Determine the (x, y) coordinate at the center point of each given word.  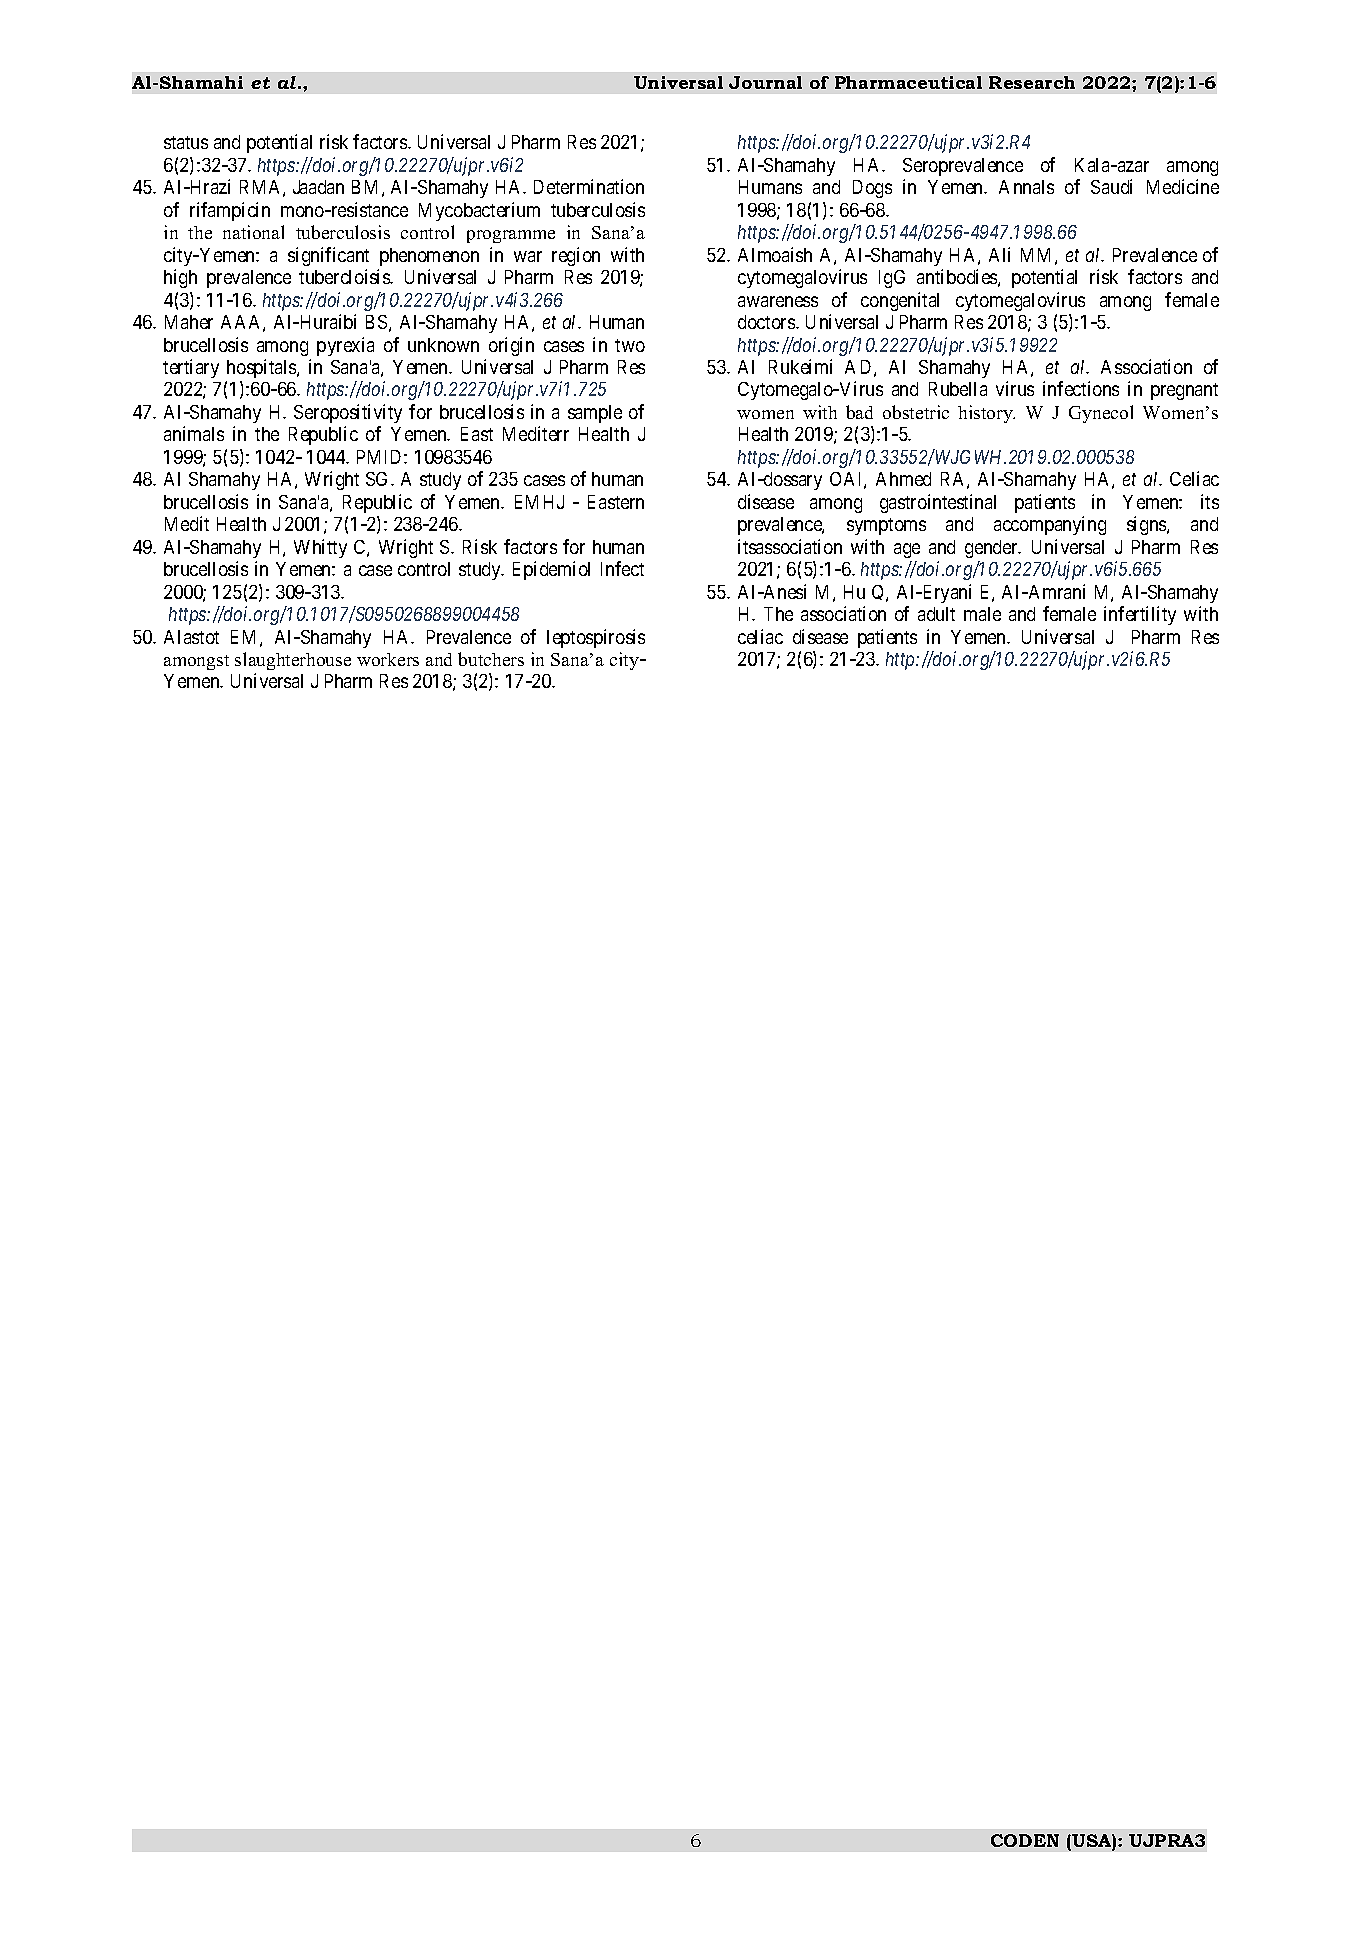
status (186, 142)
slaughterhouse (293, 661)
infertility (1140, 615)
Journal (765, 82)
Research (1032, 82)
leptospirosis (596, 638)
